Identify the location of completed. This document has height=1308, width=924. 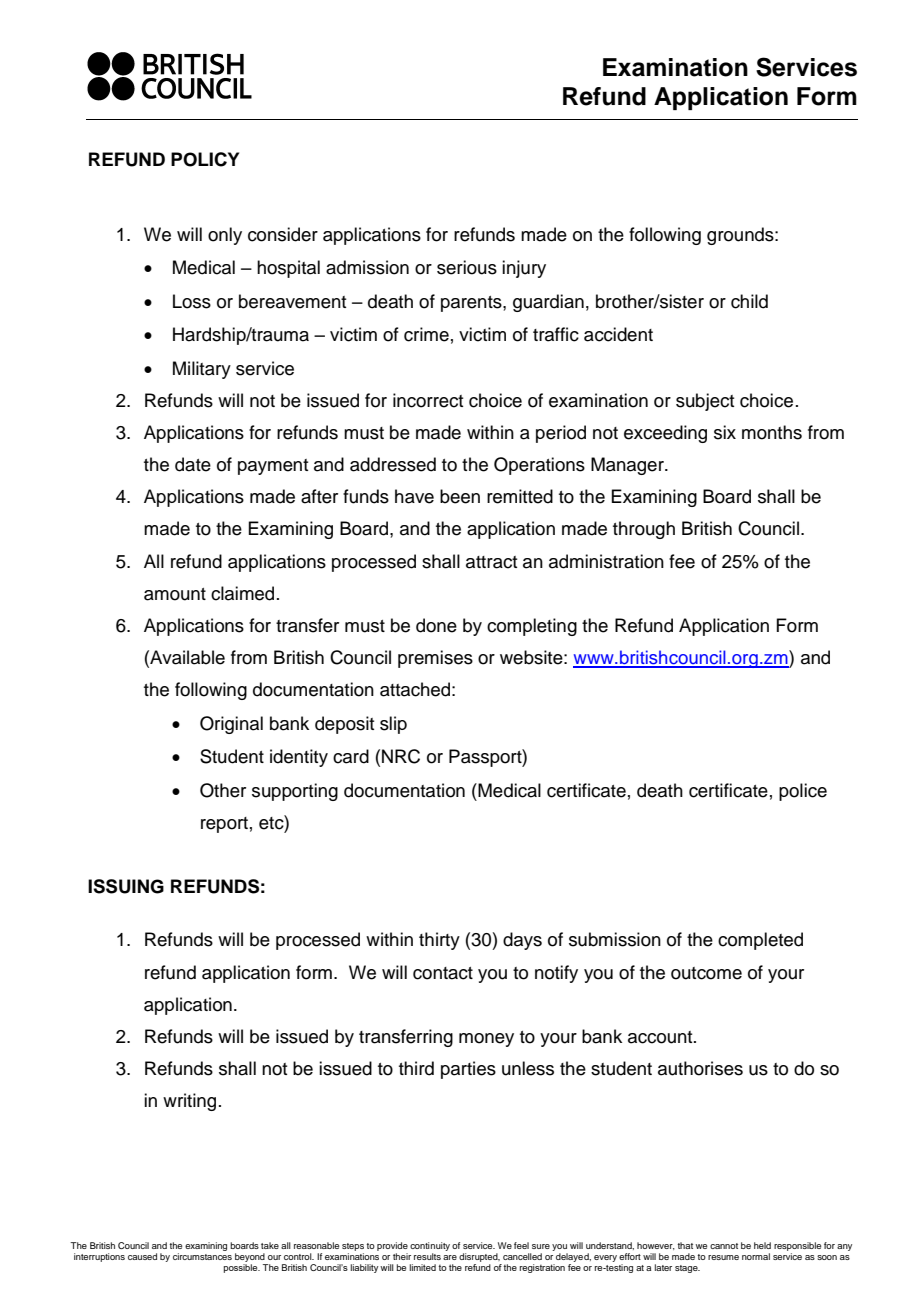
(760, 941).
